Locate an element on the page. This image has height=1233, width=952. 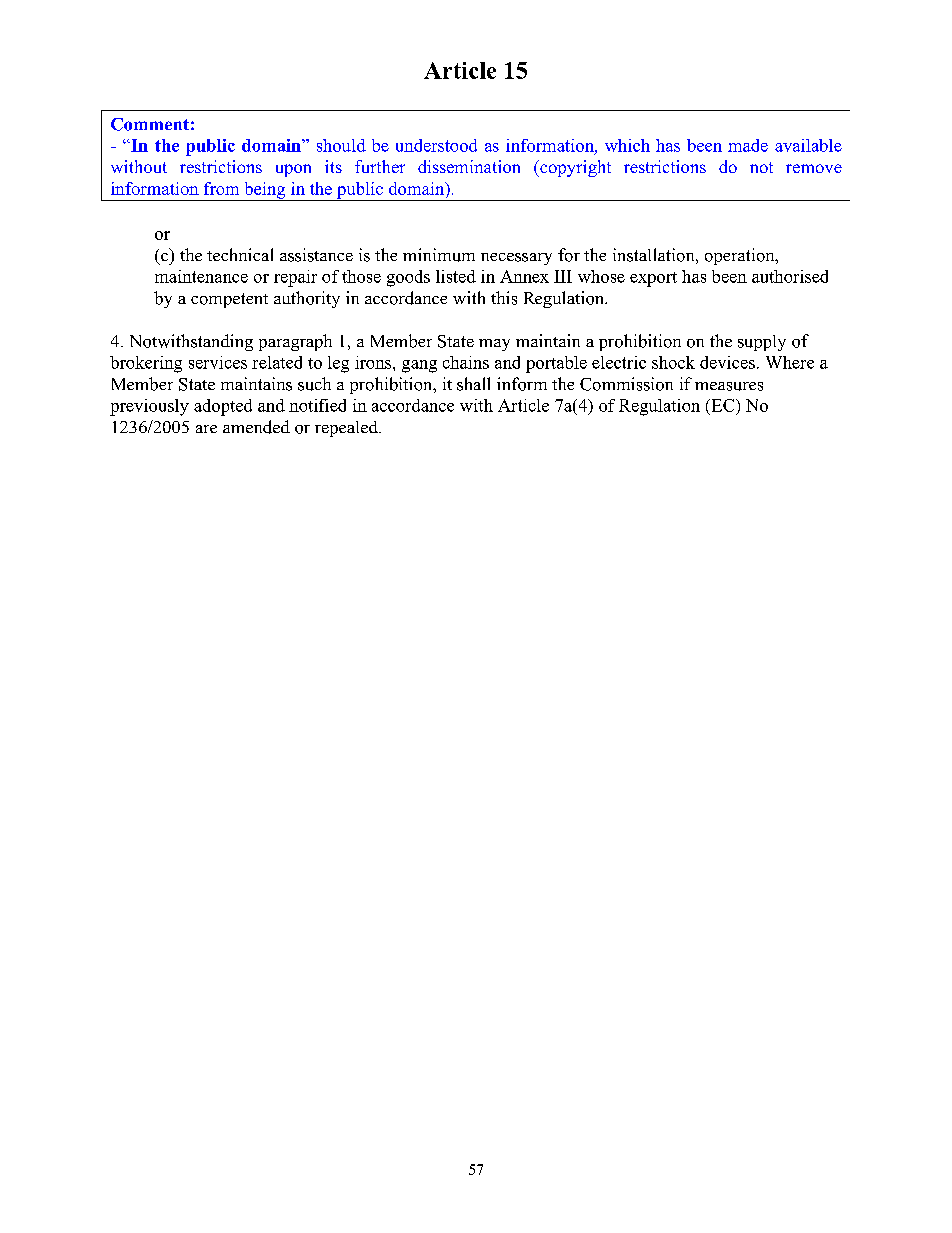
operation is located at coordinates (741, 256).
